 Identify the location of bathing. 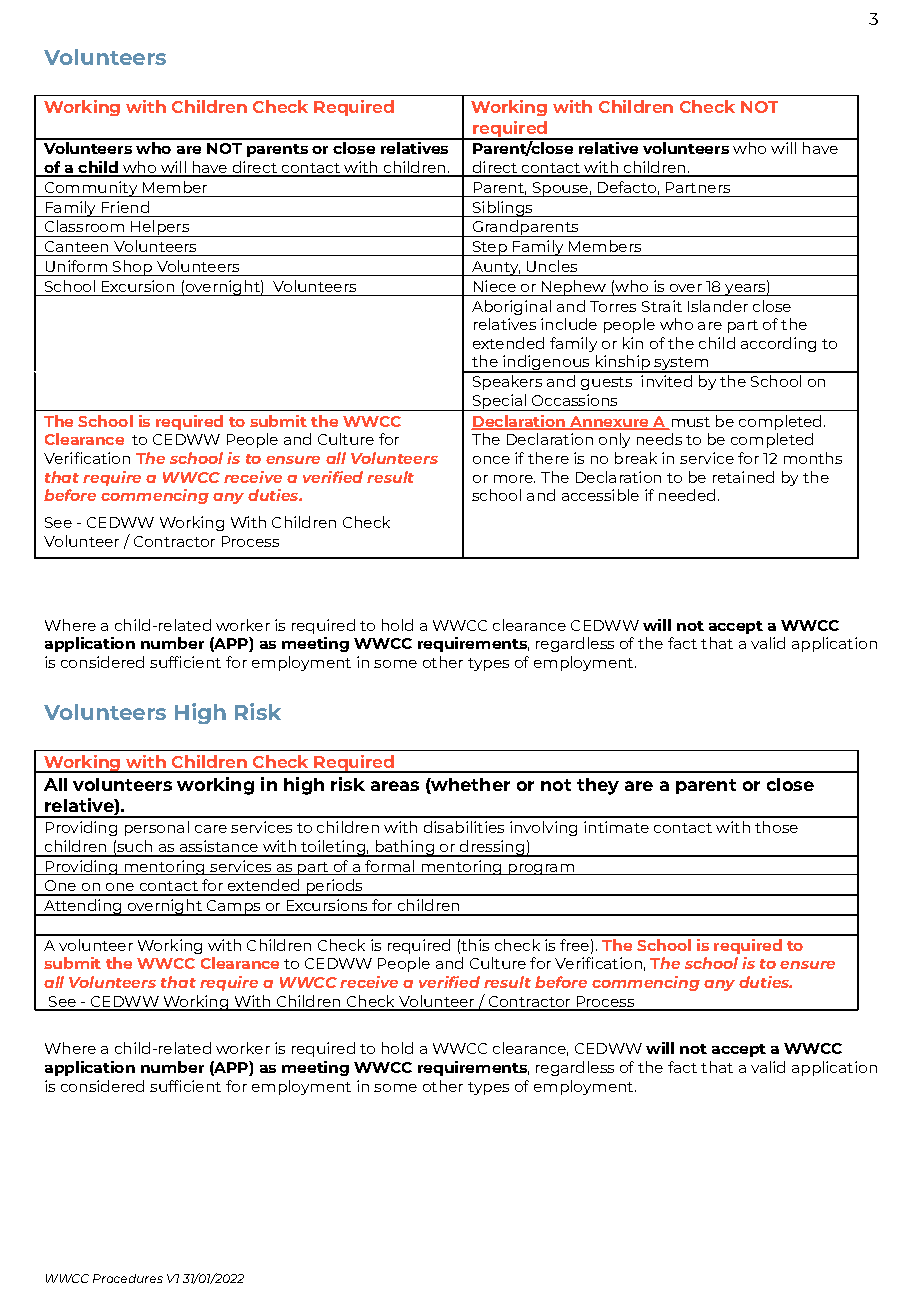
(404, 848).
